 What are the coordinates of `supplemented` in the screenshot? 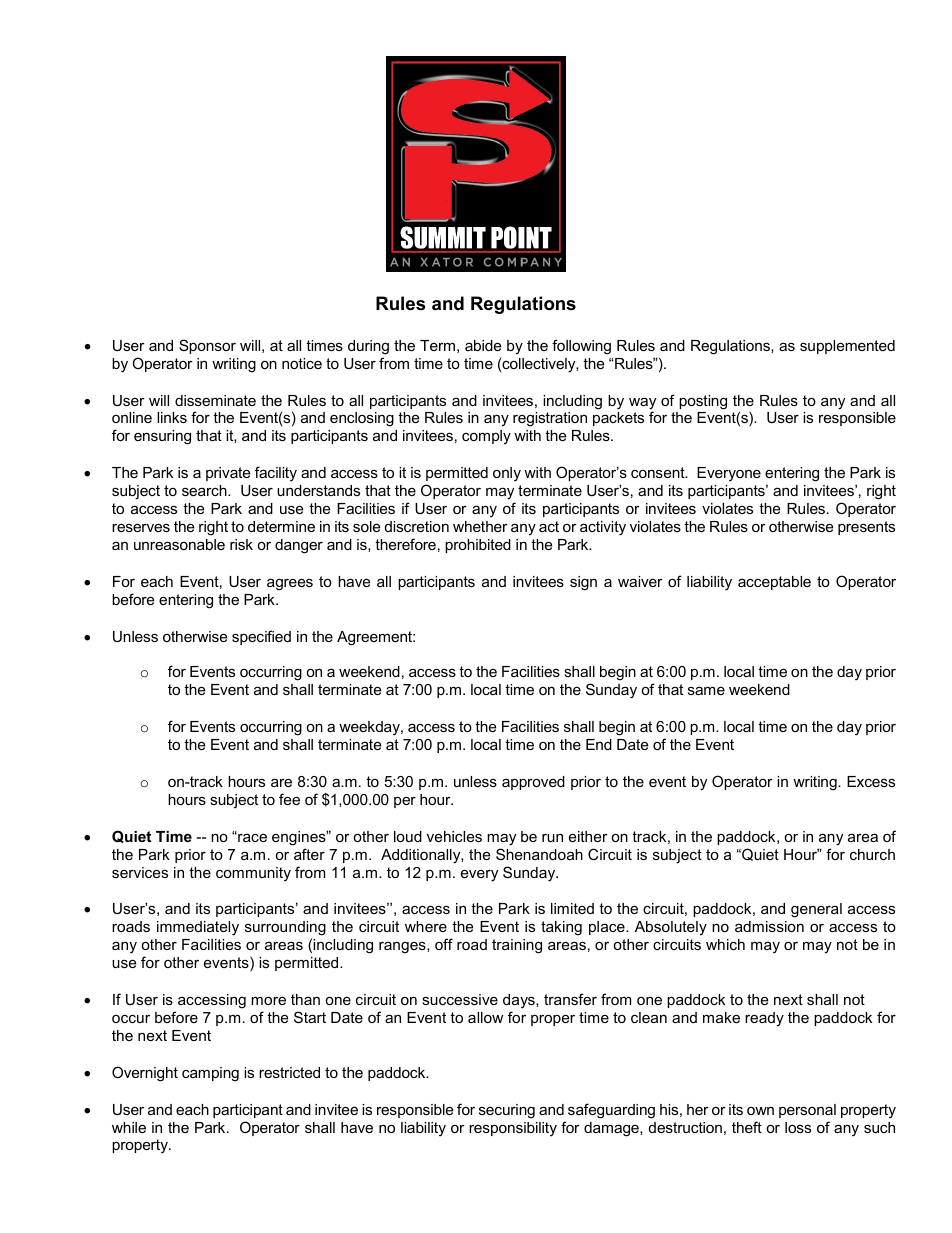 It's located at (847, 347).
